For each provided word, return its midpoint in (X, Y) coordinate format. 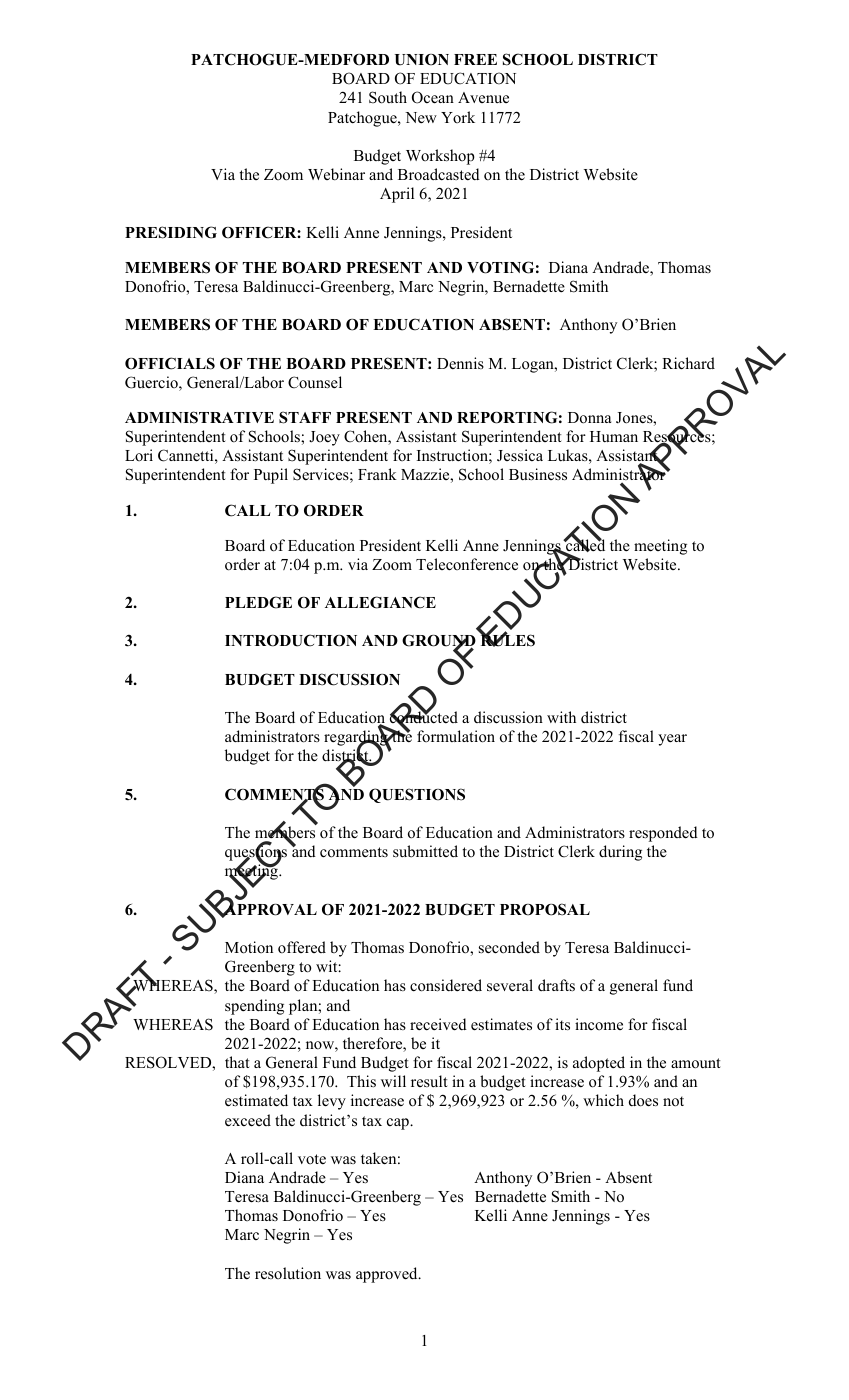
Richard (688, 363)
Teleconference (467, 564)
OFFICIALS (170, 363)
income (599, 1024)
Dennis (460, 363)
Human (614, 436)
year (672, 740)
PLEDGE (258, 602)
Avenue (483, 97)
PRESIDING (171, 232)
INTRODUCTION (291, 640)
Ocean (433, 97)
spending (254, 1007)
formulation (456, 736)
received (438, 1024)
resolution (288, 1273)
